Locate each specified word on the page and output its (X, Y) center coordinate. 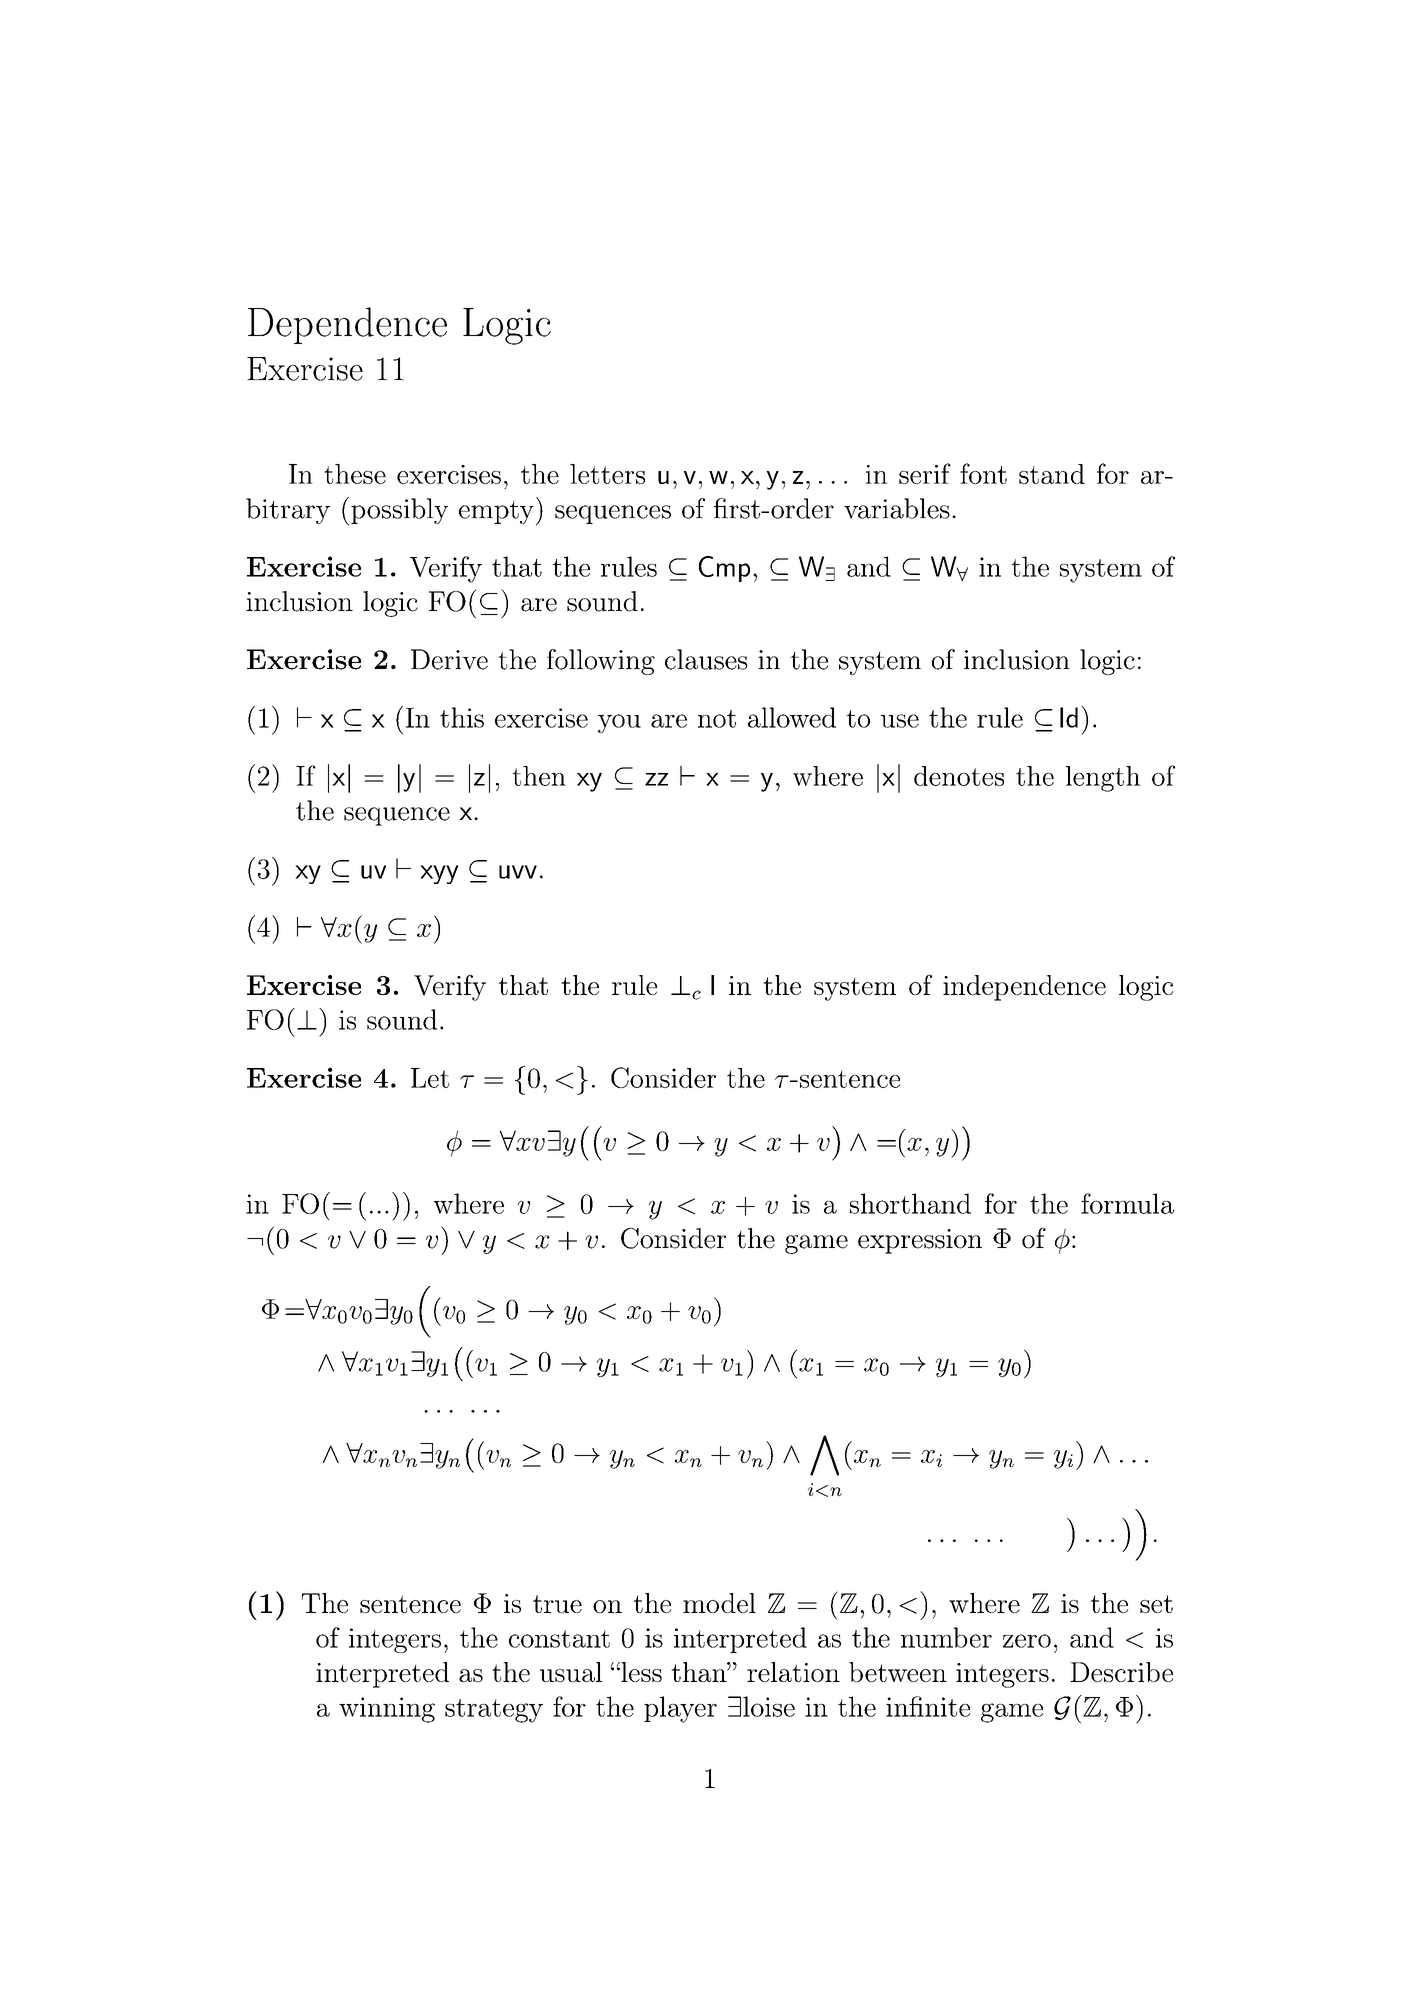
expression (920, 1241)
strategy (494, 1711)
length (1103, 779)
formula (1127, 1203)
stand (1052, 474)
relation (793, 1672)
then (539, 776)
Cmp (724, 569)
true (557, 1604)
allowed (792, 717)
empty (496, 512)
